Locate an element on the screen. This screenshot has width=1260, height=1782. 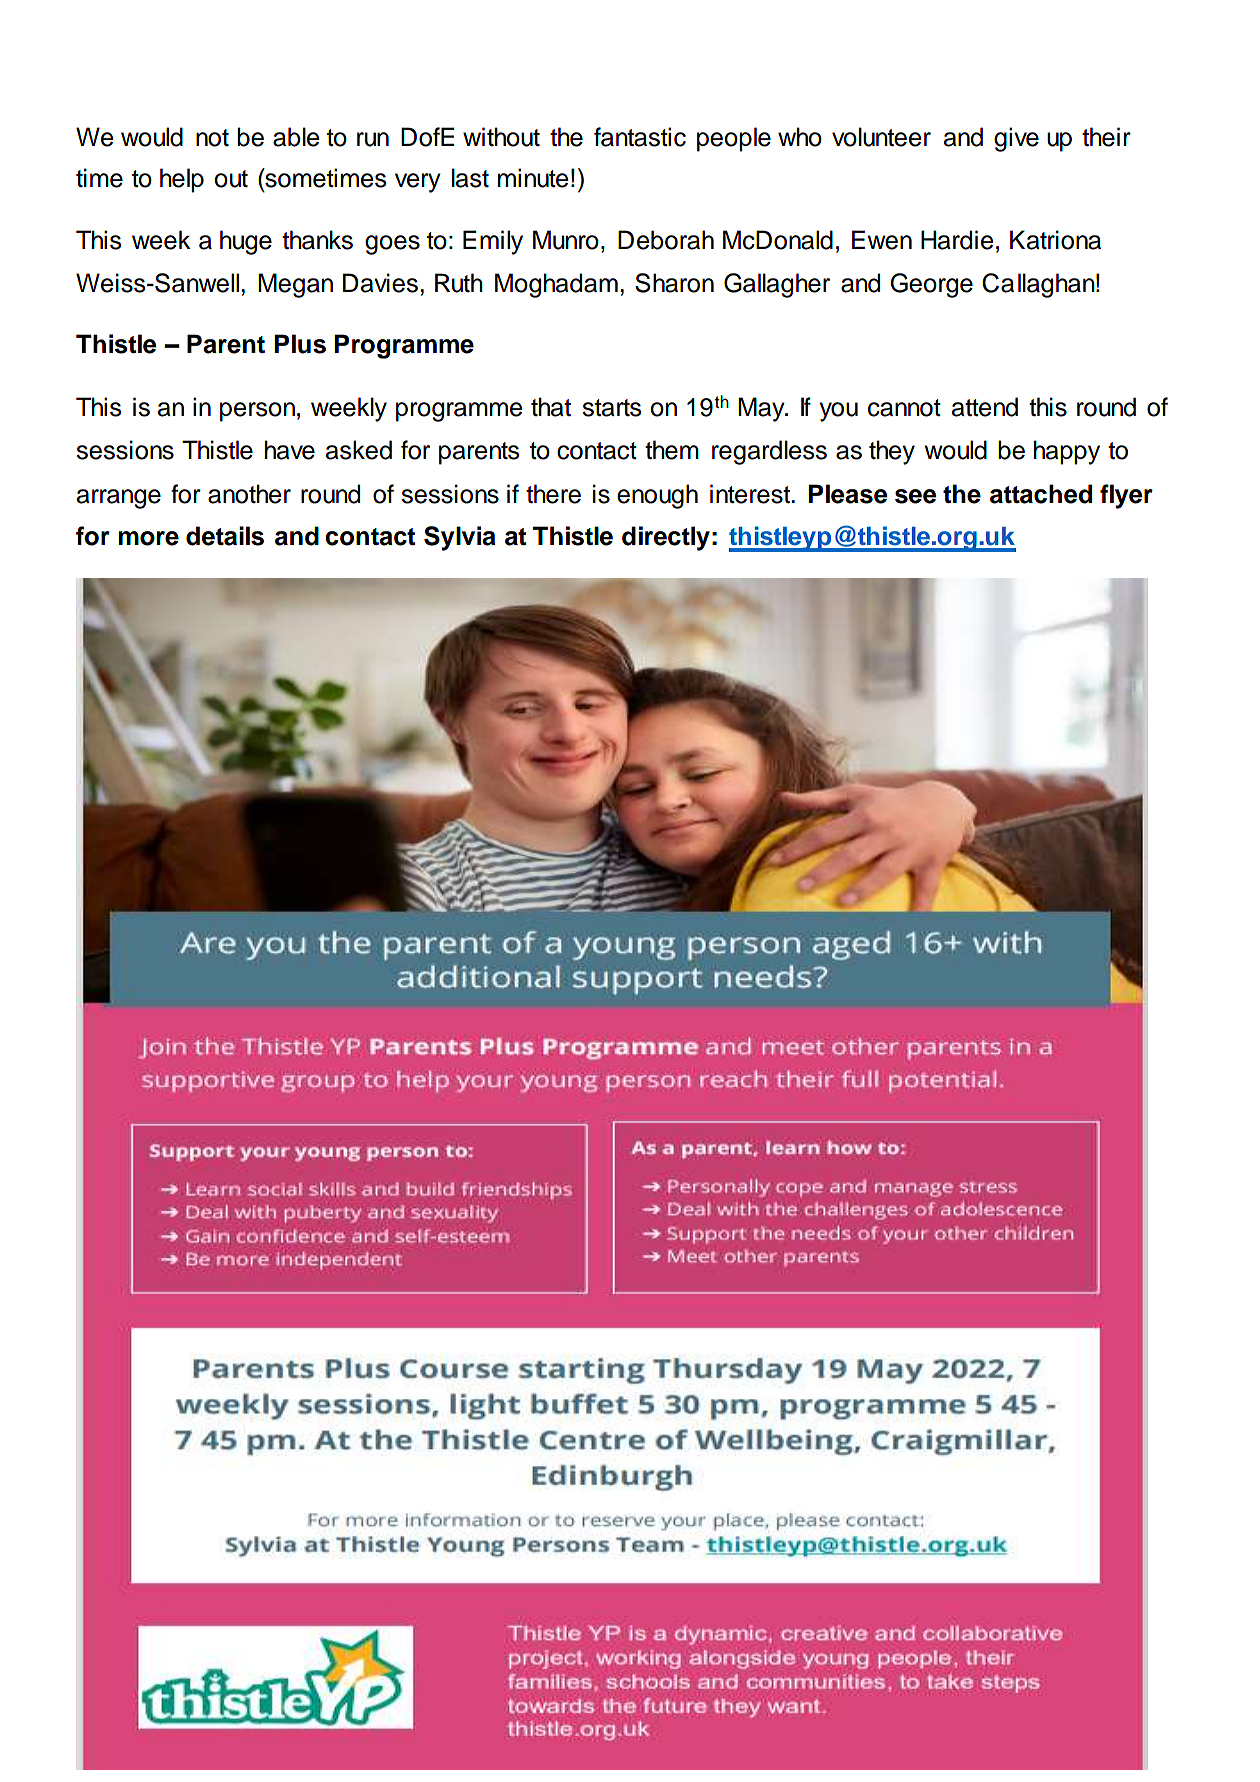
person is located at coordinates (257, 412).
